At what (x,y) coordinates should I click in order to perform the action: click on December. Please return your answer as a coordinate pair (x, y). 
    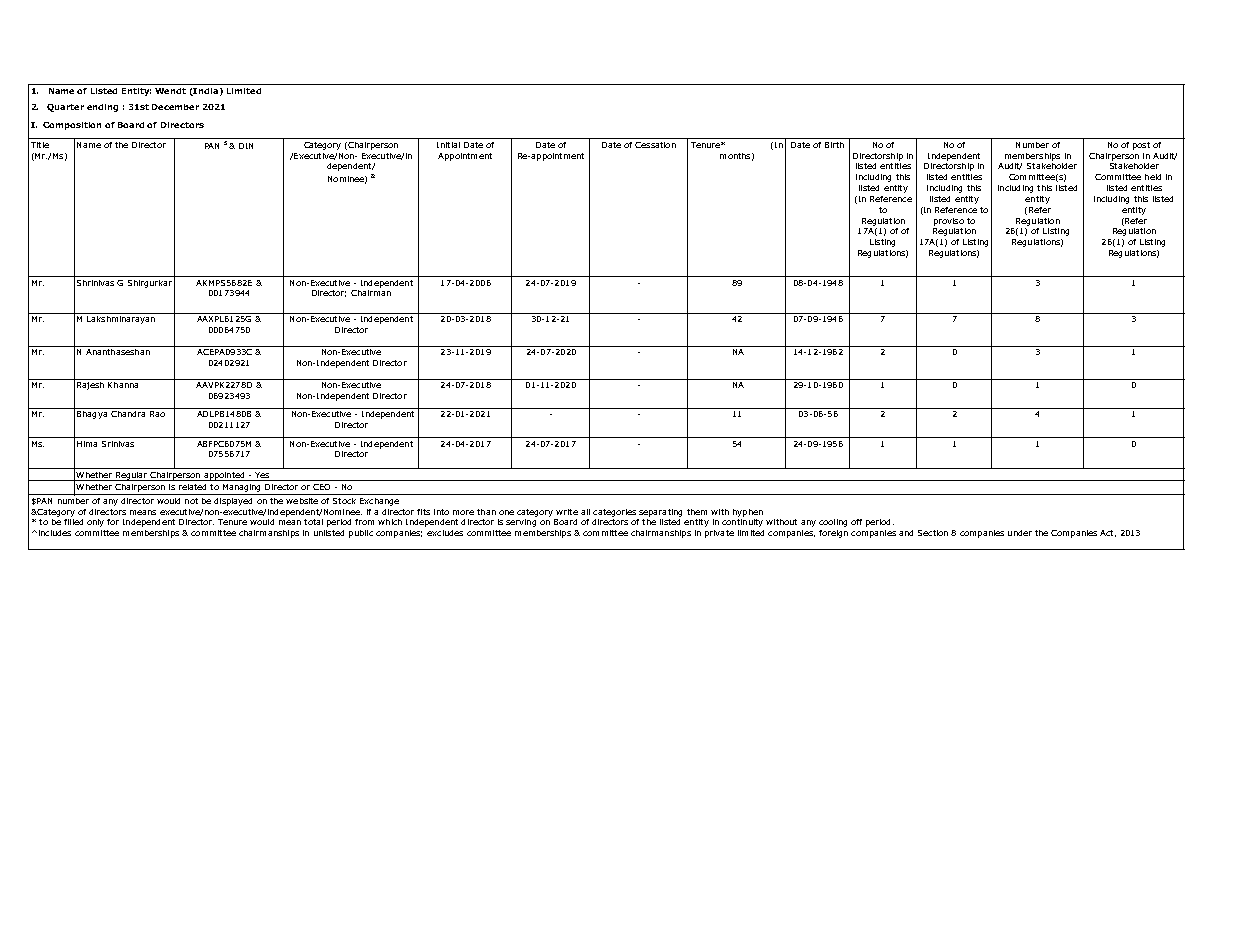
    Looking at the image, I should click on (175, 107).
